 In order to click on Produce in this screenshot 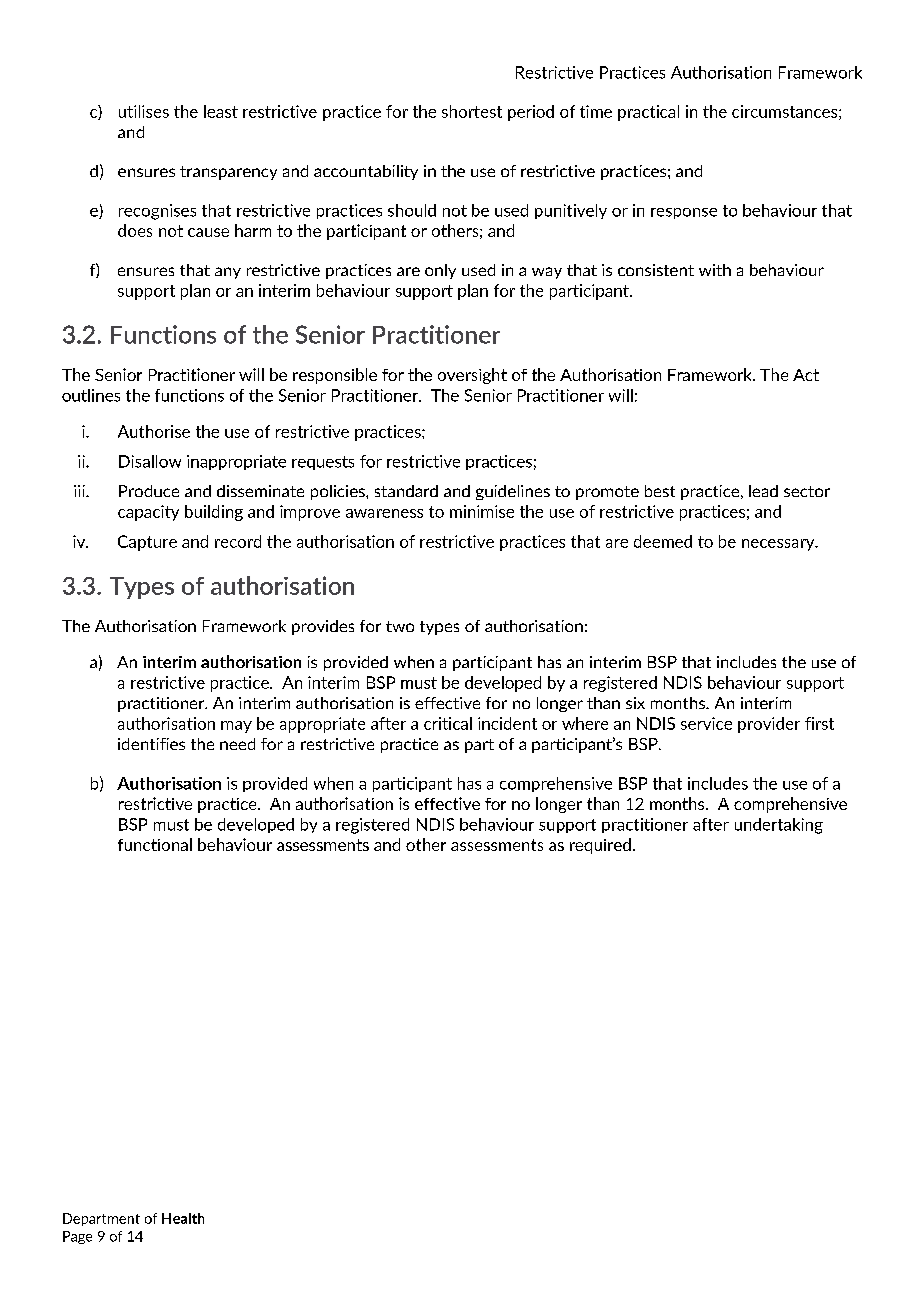, I will do `click(149, 491)`.
